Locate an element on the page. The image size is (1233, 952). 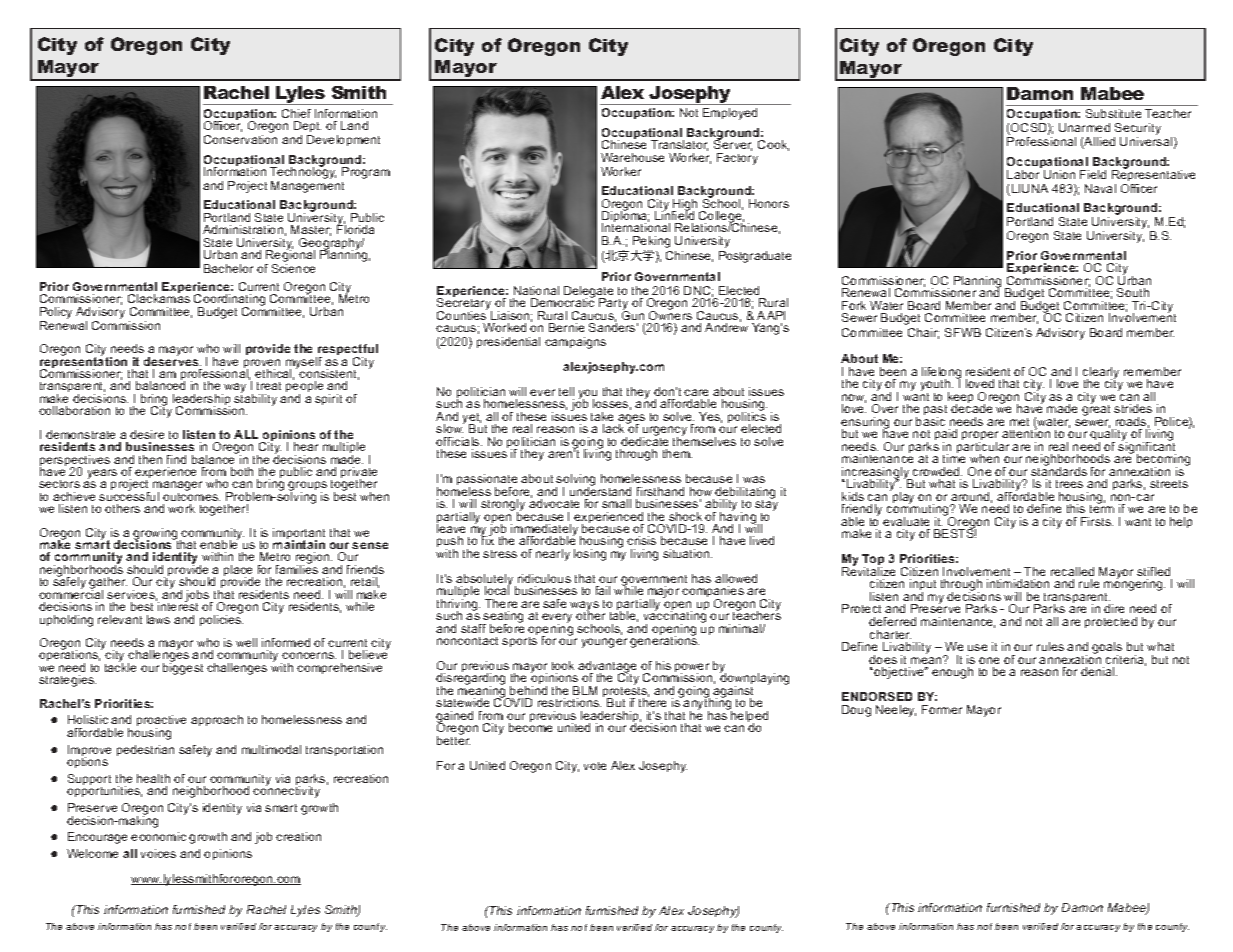
manager is located at coordinates (177, 487).
